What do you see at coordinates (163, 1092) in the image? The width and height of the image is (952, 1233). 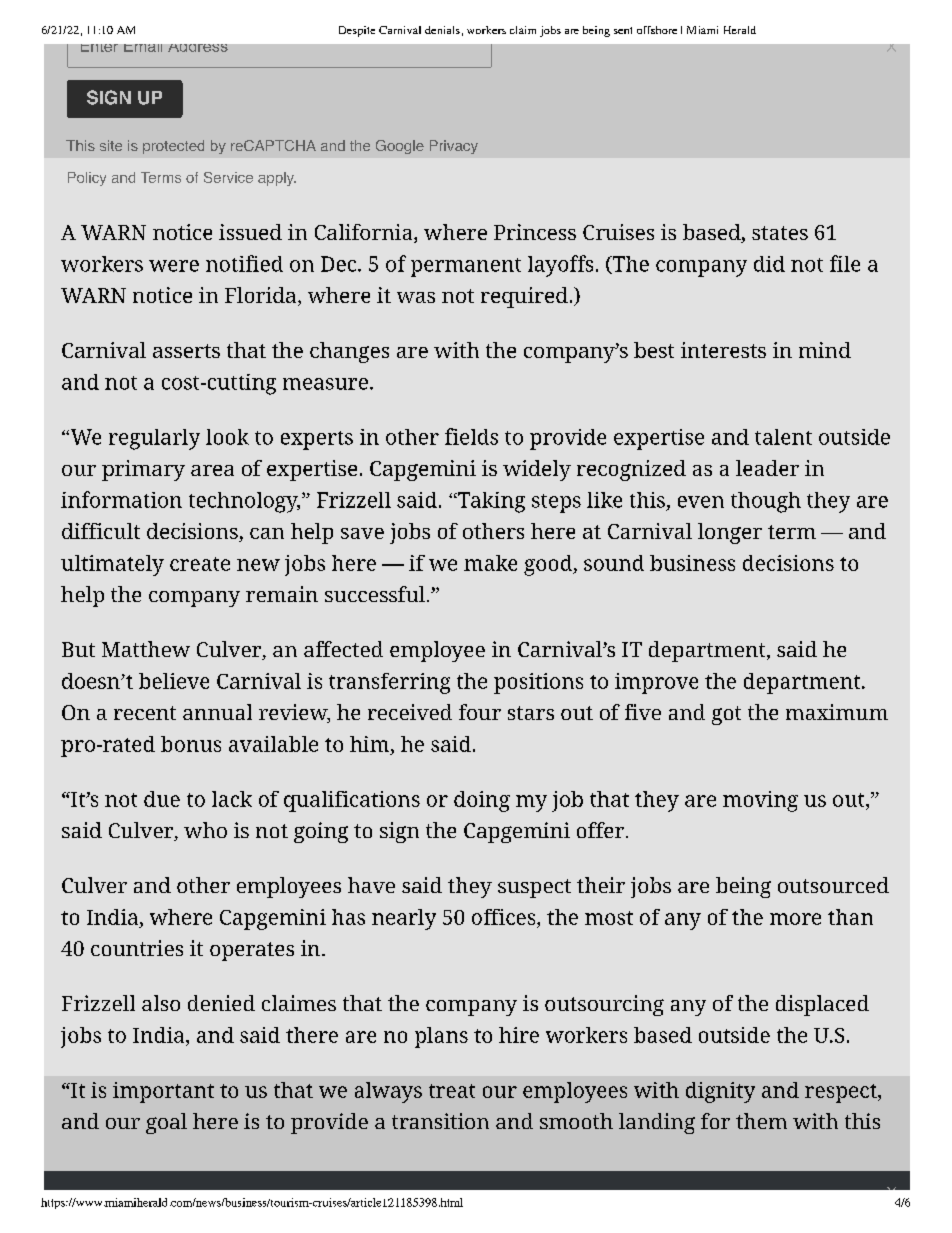 I see `important` at bounding box center [163, 1092].
